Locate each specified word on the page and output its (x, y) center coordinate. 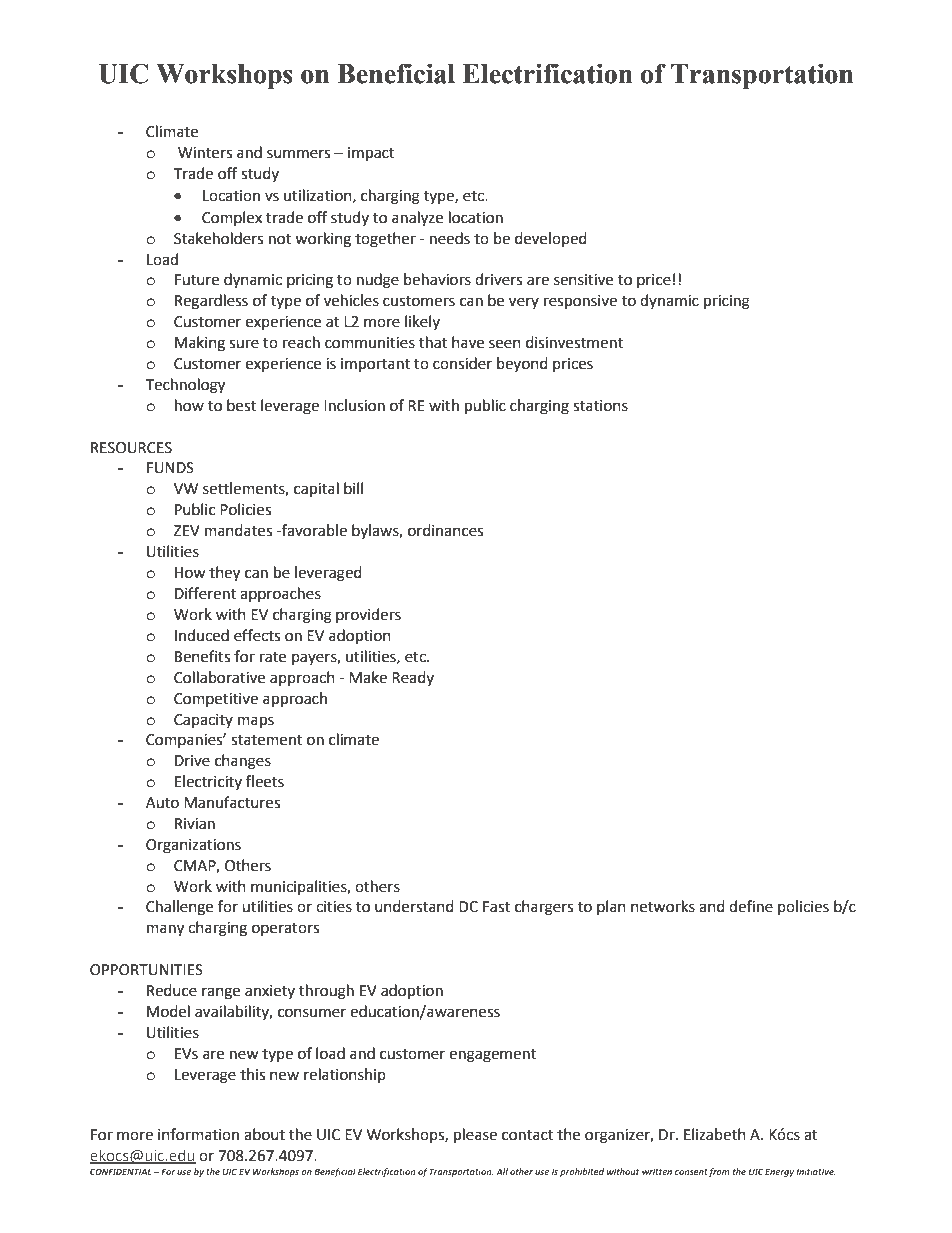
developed (551, 239)
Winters (205, 153)
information (198, 1134)
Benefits (202, 656)
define (751, 906)
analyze (417, 219)
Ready (413, 678)
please (475, 1136)
